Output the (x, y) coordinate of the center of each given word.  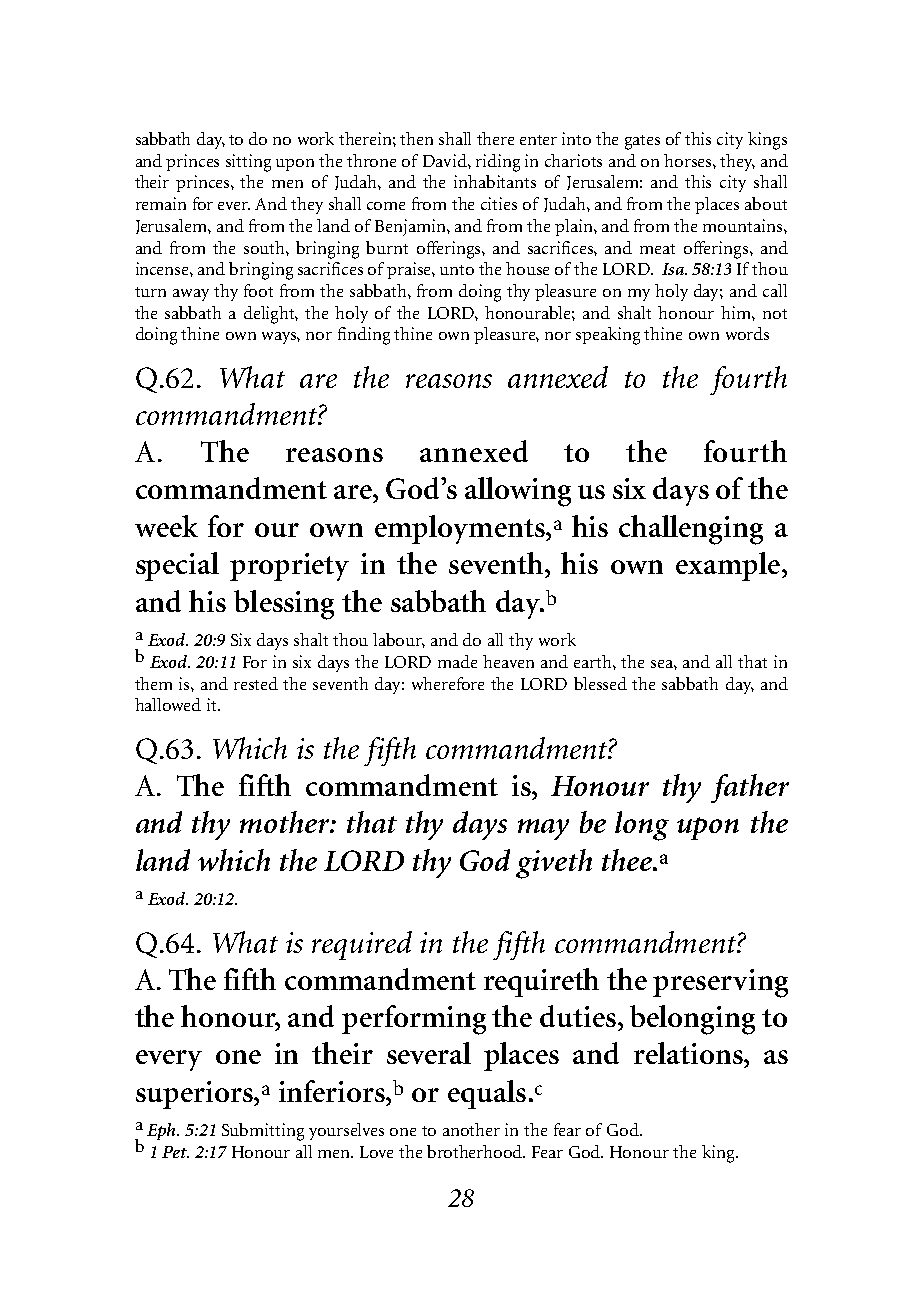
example (728, 566)
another (471, 1129)
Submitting (263, 1132)
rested (256, 683)
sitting (248, 163)
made (457, 661)
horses (689, 160)
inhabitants (495, 181)
